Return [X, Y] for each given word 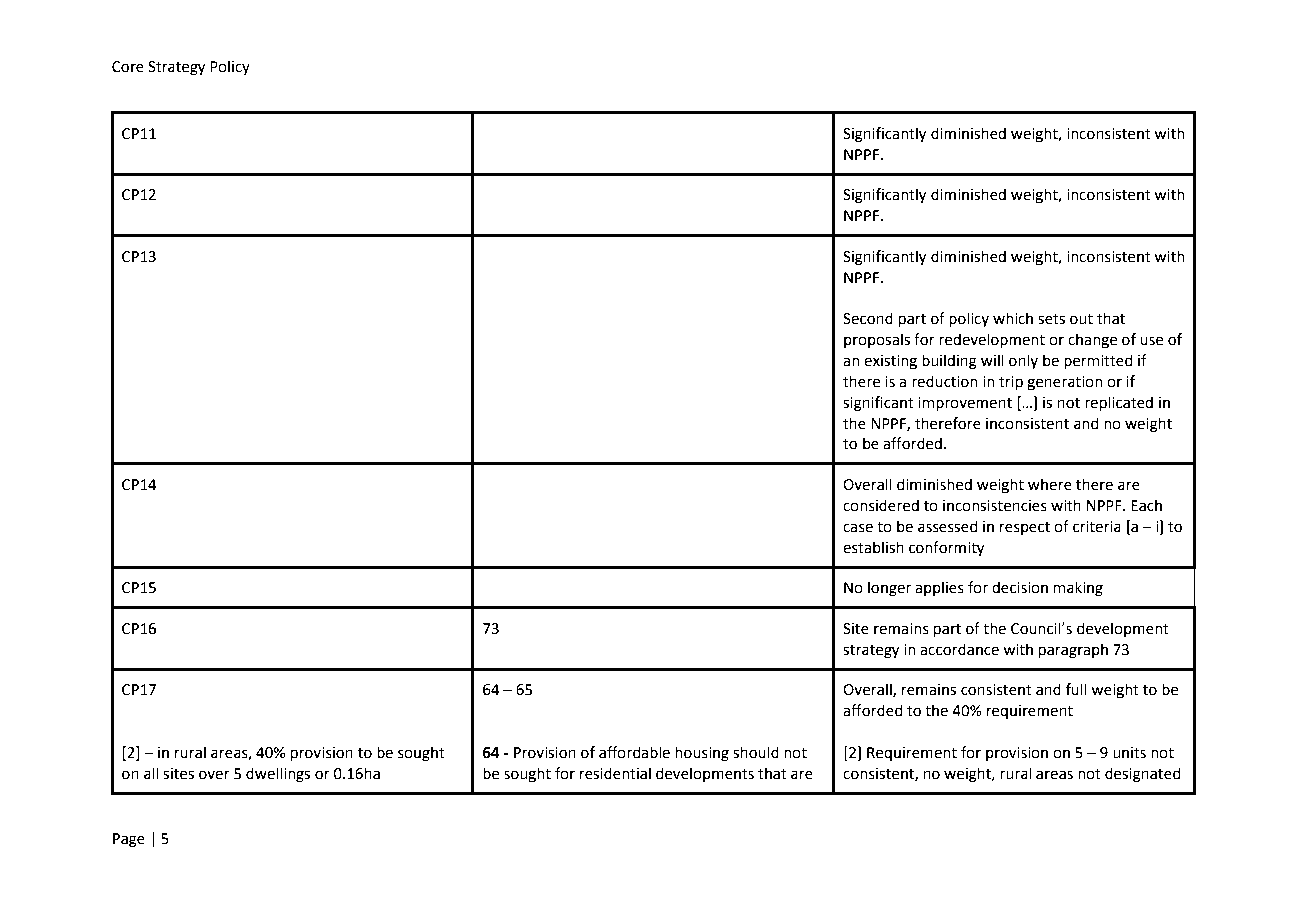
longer [889, 589]
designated [1143, 775]
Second [868, 318]
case [858, 528]
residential [615, 773]
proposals [877, 340]
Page [129, 840]
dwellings [278, 775]
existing [890, 362]
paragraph [1073, 651]
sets [1051, 319]
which [1013, 318]
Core [128, 67]
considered [881, 505]
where [1050, 484]
